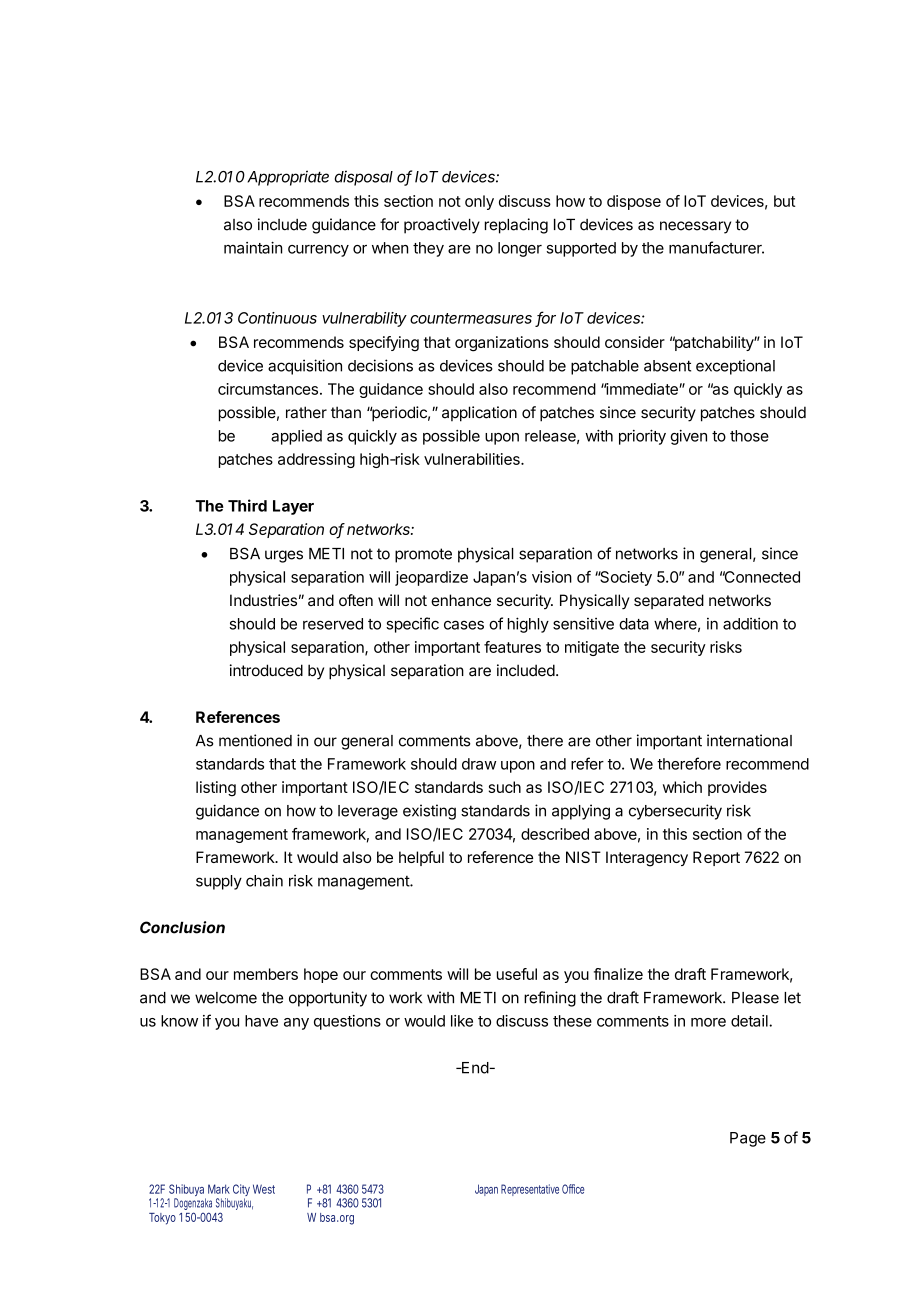  I want to click on provides, so click(737, 788).
